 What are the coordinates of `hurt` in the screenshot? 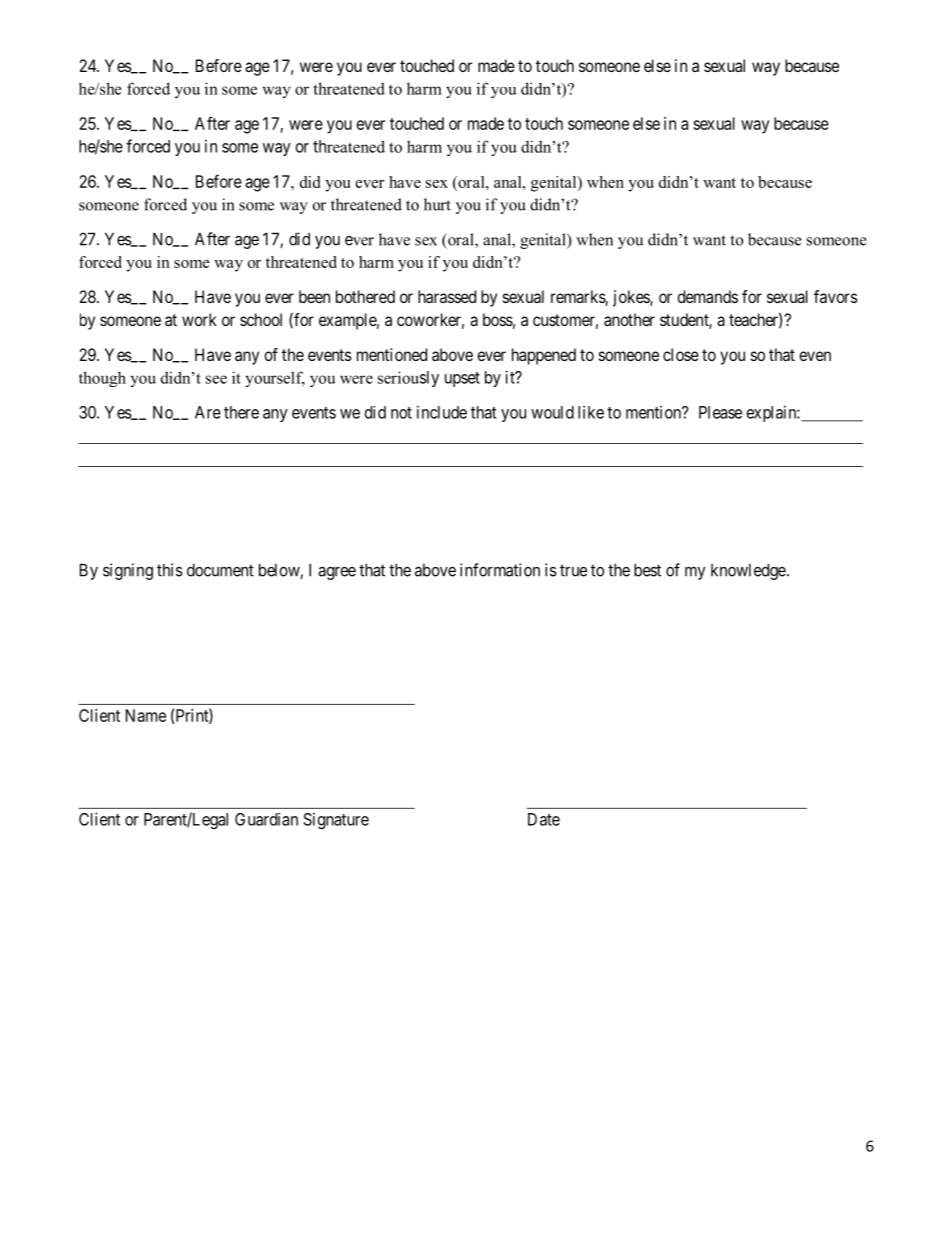 It's located at (437, 204).
